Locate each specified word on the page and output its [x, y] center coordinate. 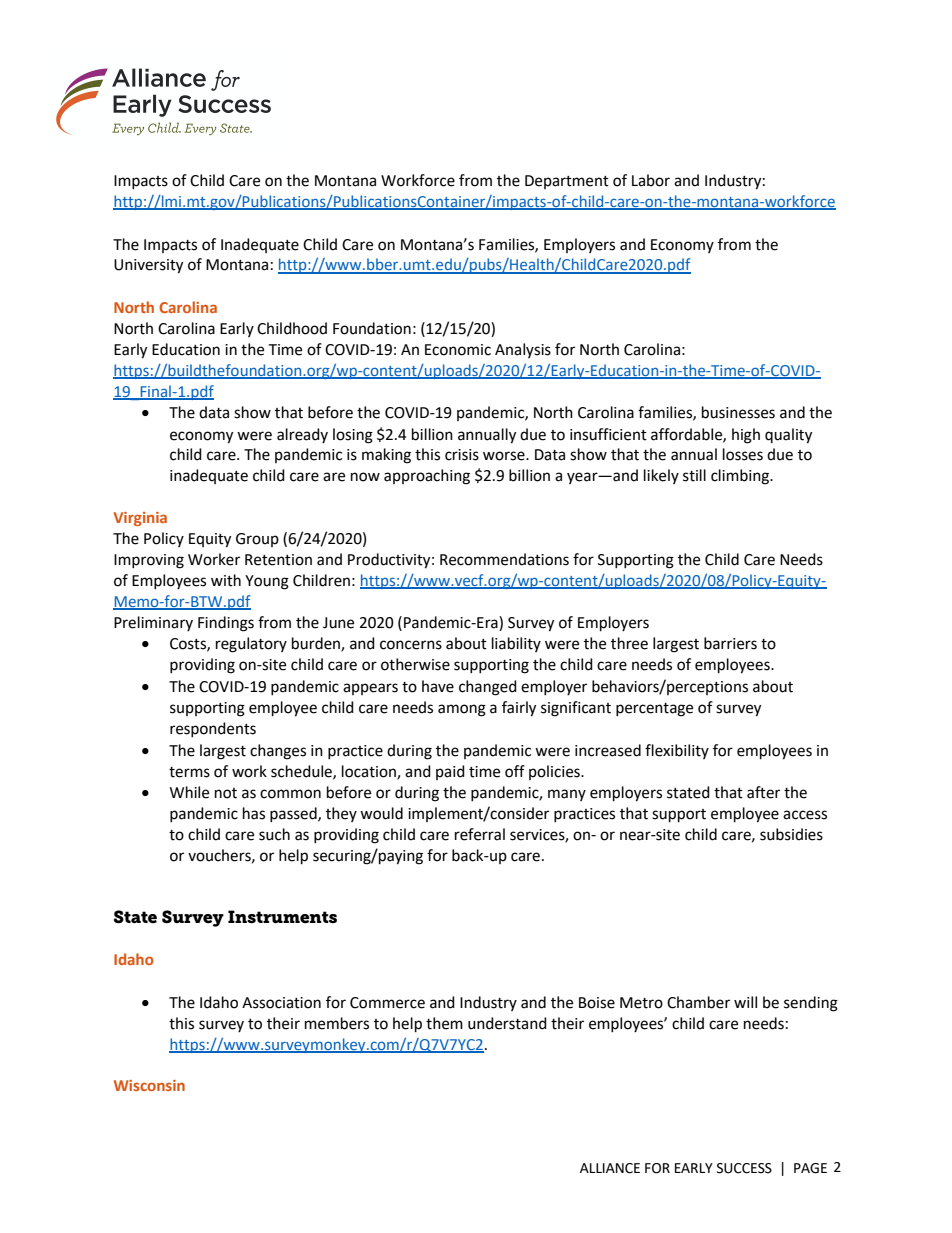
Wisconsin [149, 1085]
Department [567, 182]
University [148, 266]
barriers [730, 643]
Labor [651, 180]
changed [488, 688]
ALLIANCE [610, 1168]
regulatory [251, 645]
